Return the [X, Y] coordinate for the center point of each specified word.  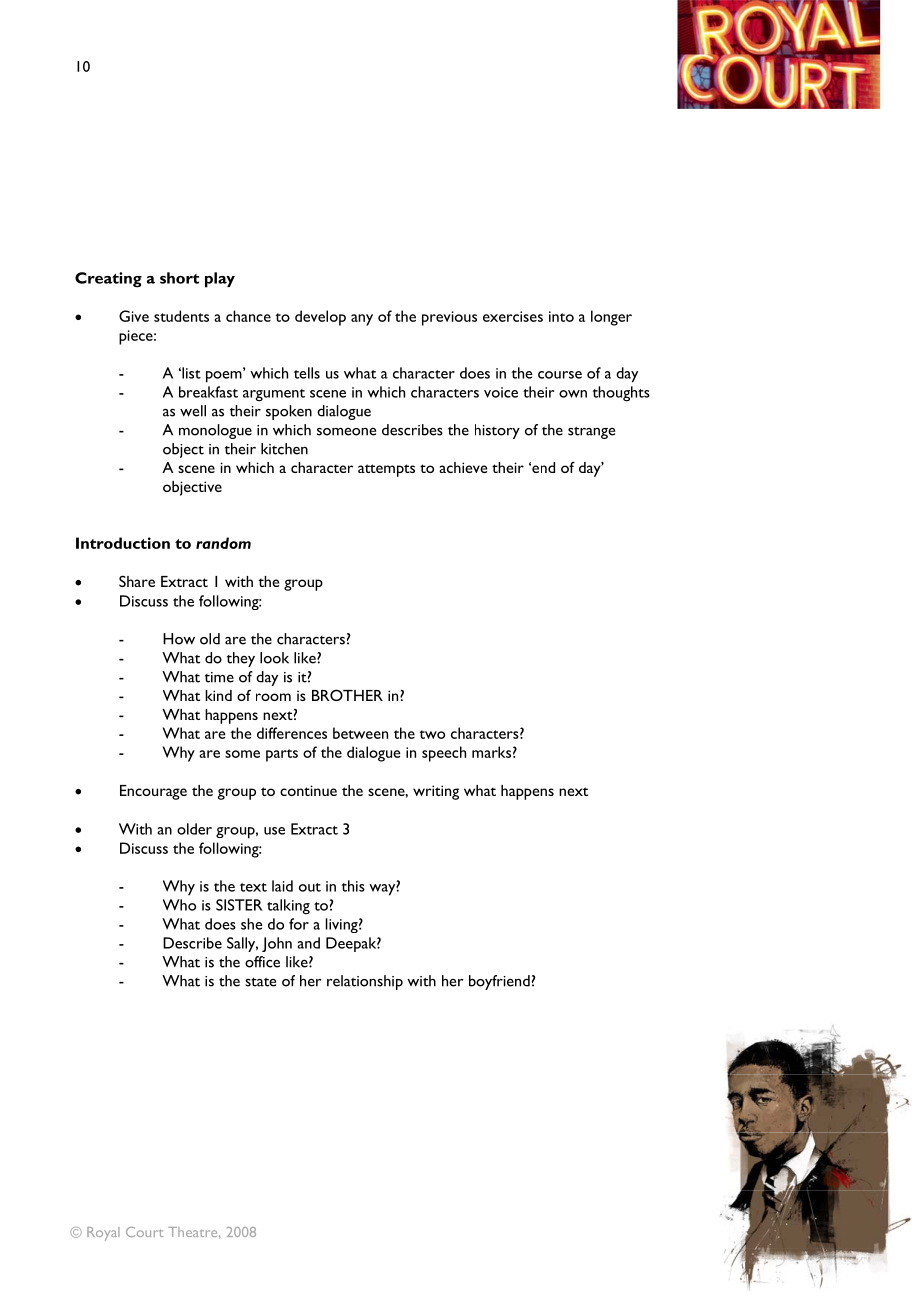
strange [591, 433]
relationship [365, 982]
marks [491, 752]
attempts [386, 470]
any [362, 320]
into [561, 316]
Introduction [123, 543]
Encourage [153, 792]
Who [179, 905]
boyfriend [499, 982]
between [360, 733]
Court [145, 1232]
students [181, 316]
